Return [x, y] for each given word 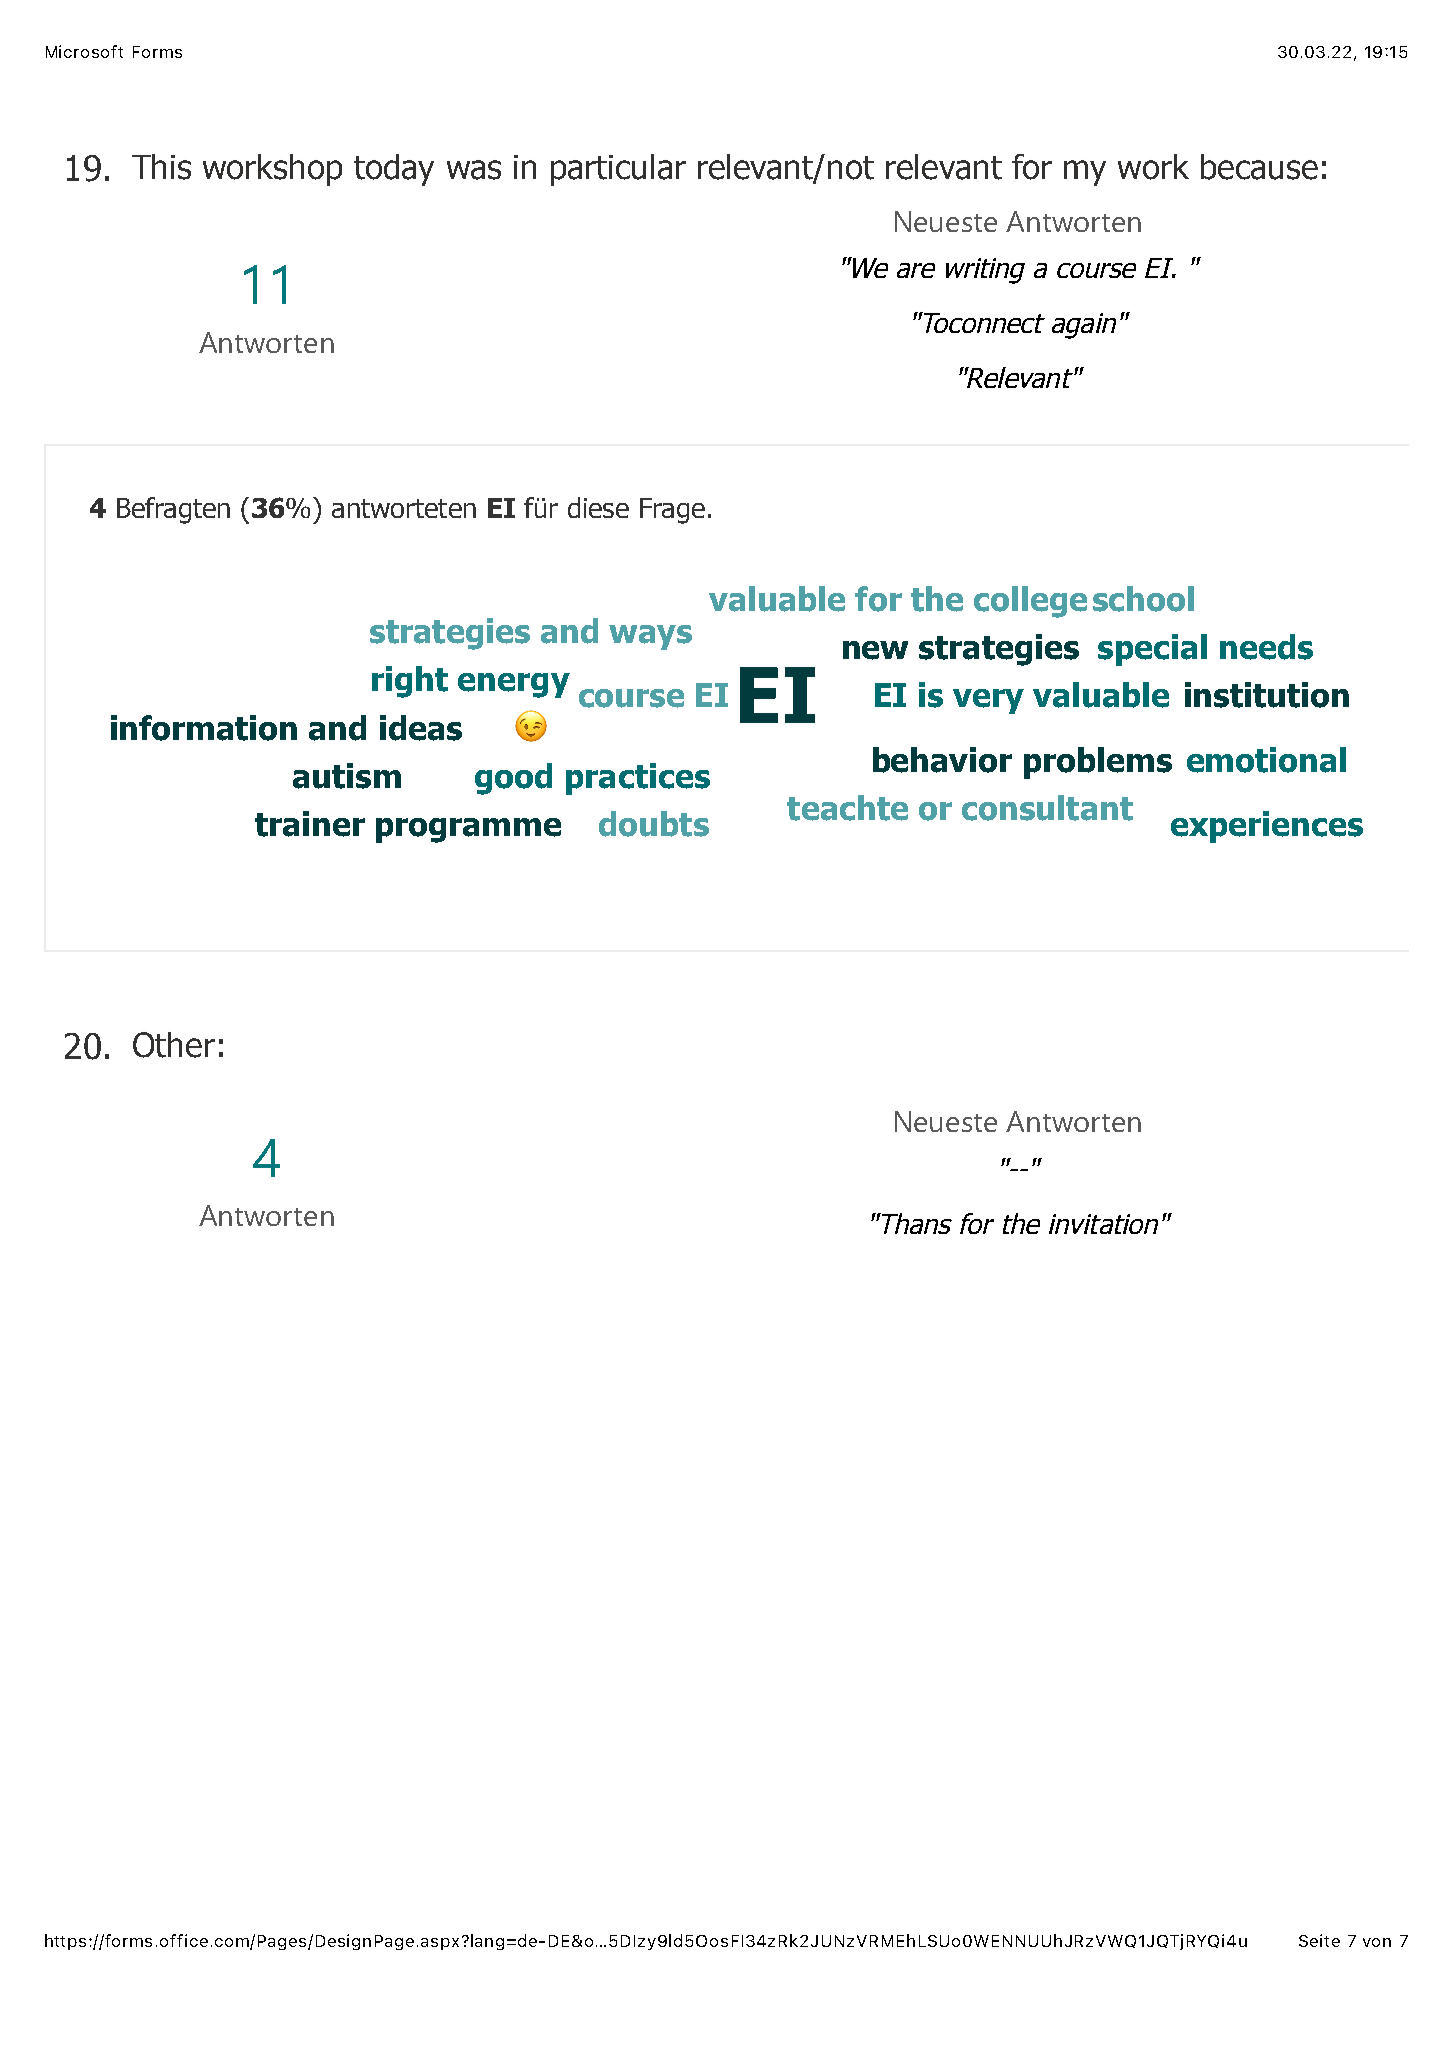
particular [618, 170]
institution [1267, 695]
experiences [1267, 827]
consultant [1047, 808]
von [1377, 1942]
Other [174, 1045]
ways [650, 637]
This [161, 167]
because [1259, 167]
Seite [1319, 1940]
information [204, 728]
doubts [654, 824]
